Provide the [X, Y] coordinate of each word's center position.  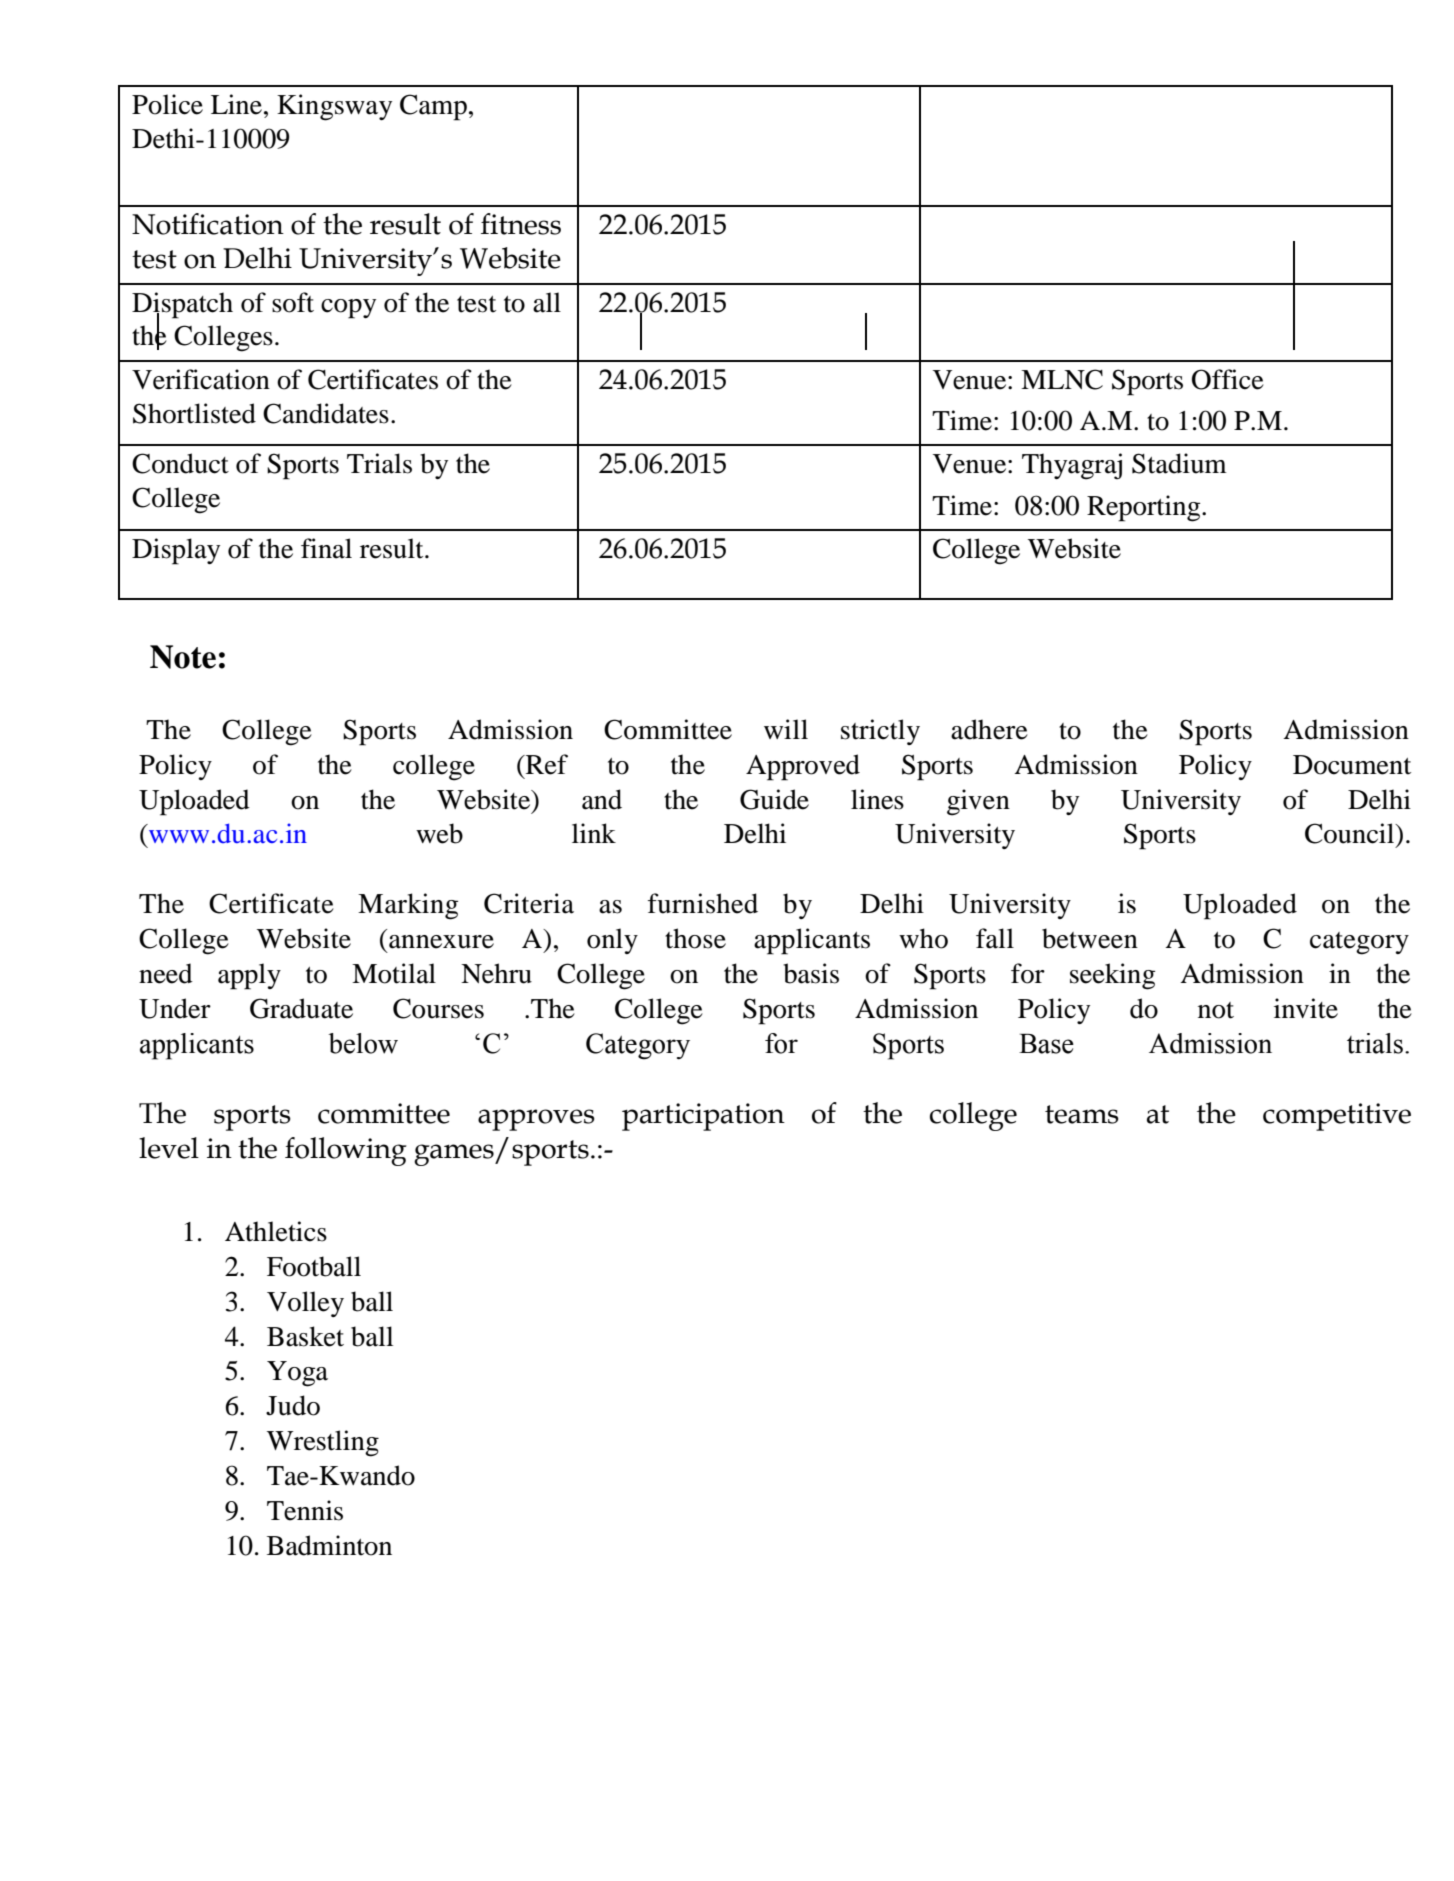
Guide [774, 799]
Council [1351, 833]
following [346, 1151]
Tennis [305, 1510]
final [326, 548]
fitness [521, 224]
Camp [433, 107]
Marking [408, 906]
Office [1228, 379]
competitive [1337, 1117]
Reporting [1145, 508]
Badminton [329, 1545]
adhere [989, 729]
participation [703, 1117]
